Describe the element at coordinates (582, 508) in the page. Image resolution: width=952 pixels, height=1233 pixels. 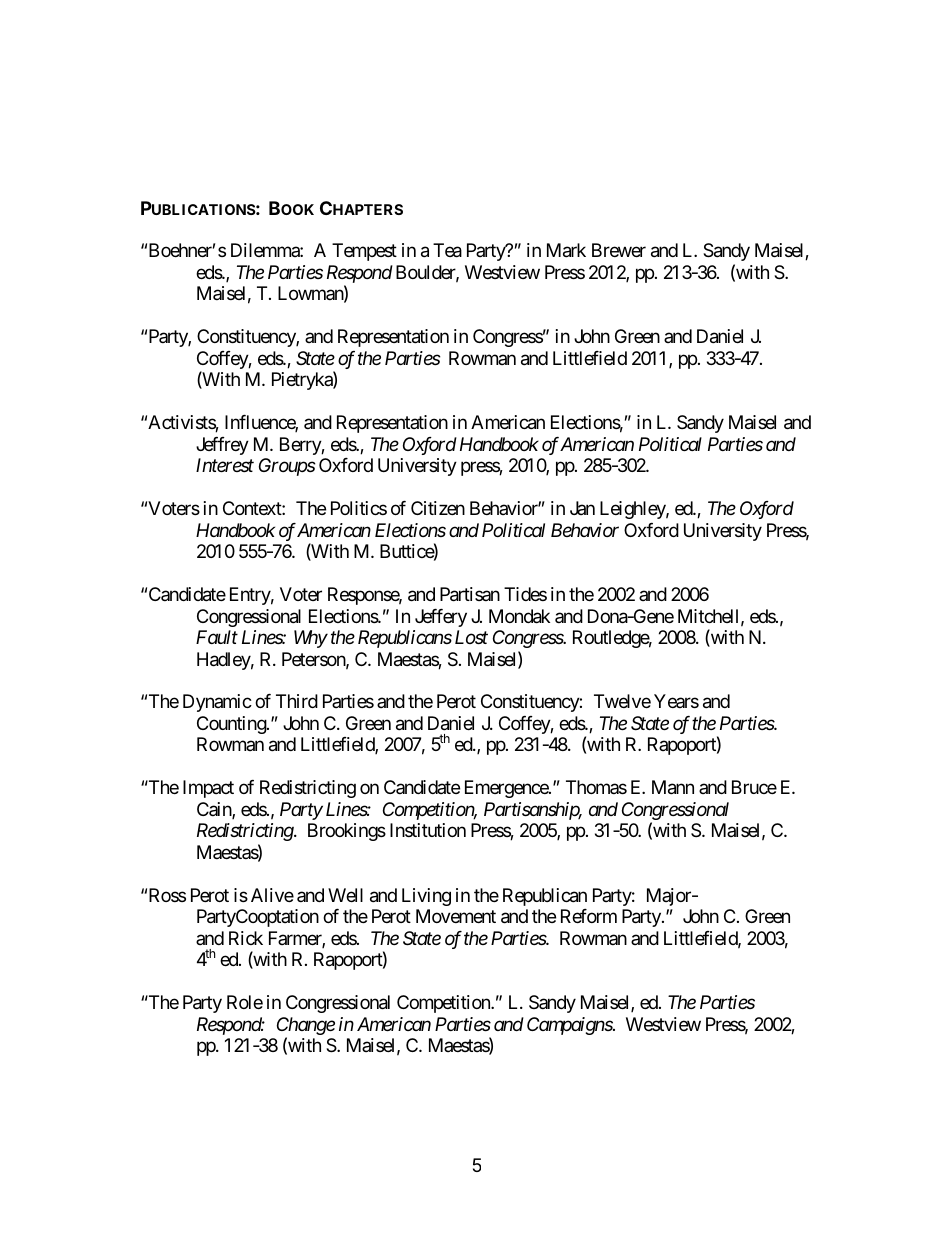
I see `Jan` at that location.
